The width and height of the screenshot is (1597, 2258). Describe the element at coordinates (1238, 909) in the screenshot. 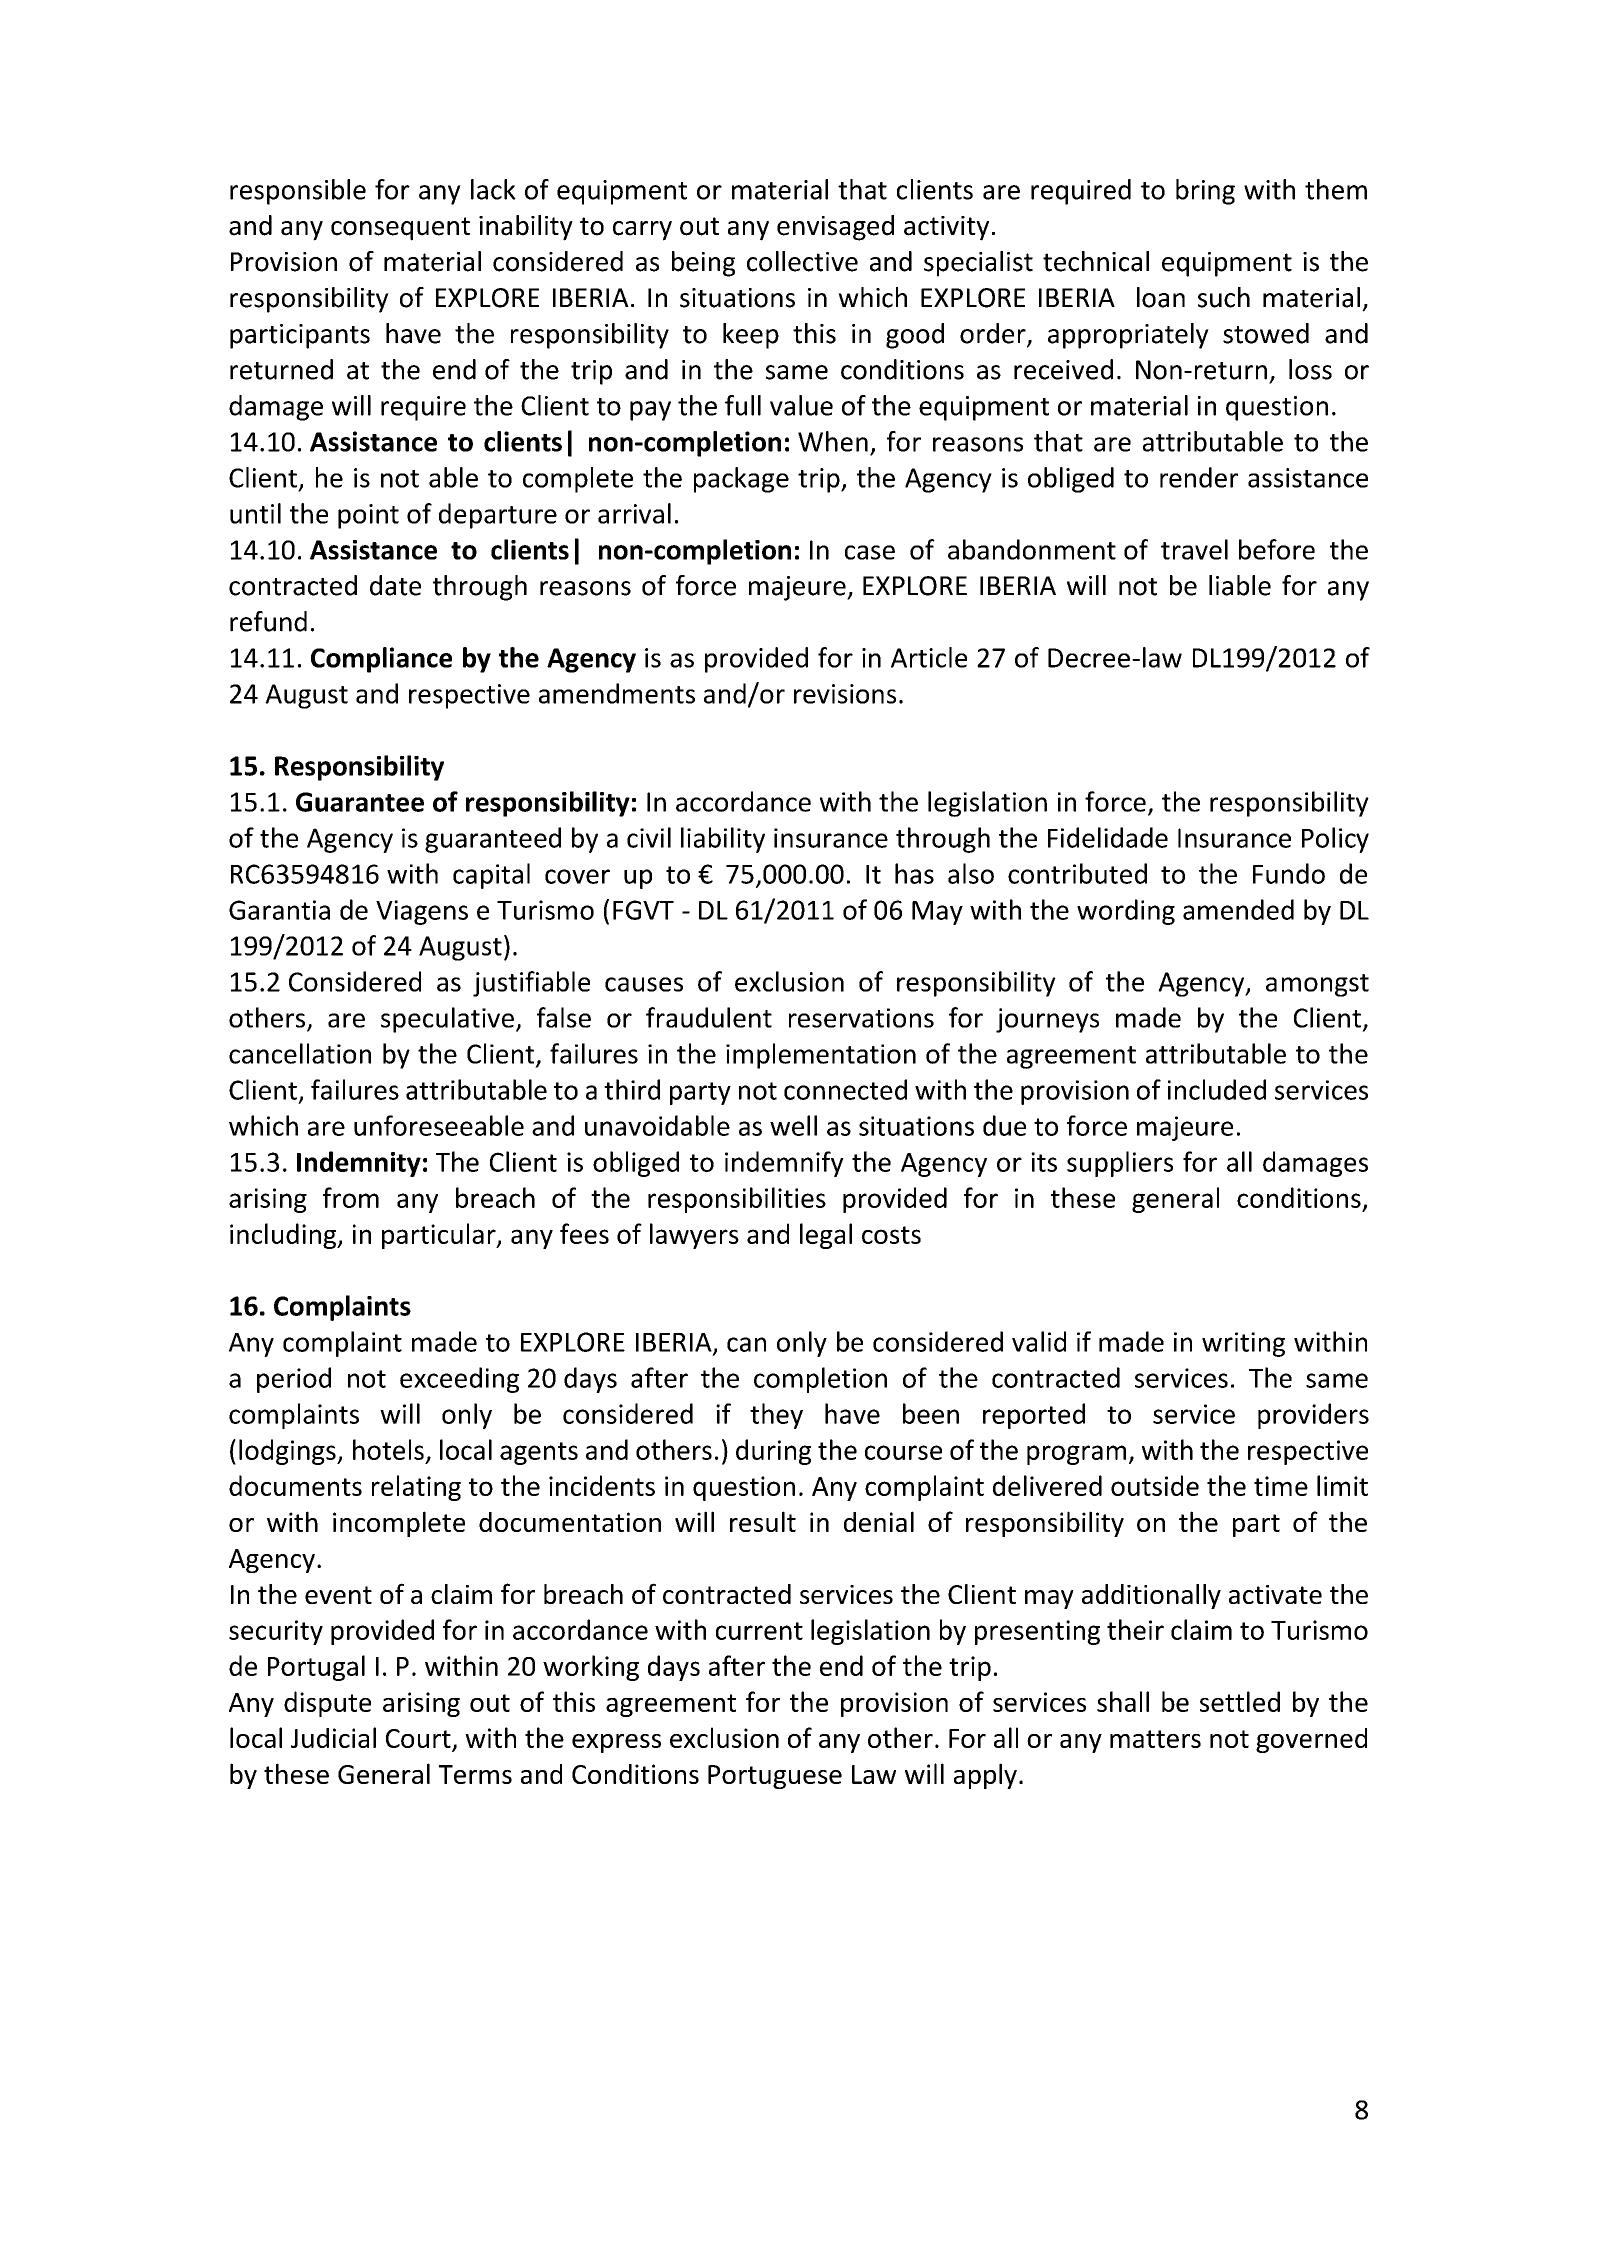

I see `amended` at that location.
